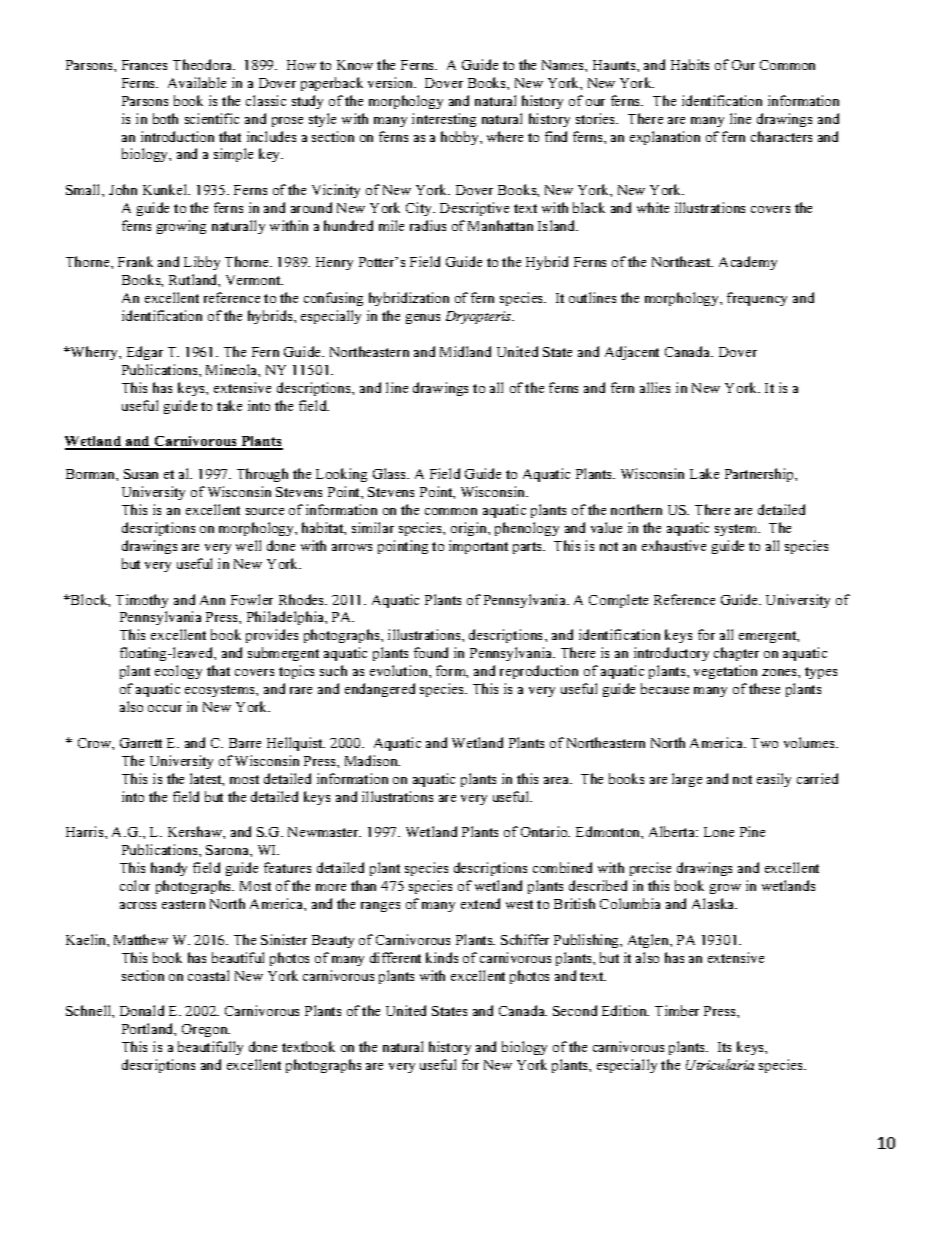 This screenshot has height=1233, width=952. What do you see at coordinates (690, 64) in the screenshot?
I see `Habits` at bounding box center [690, 64].
